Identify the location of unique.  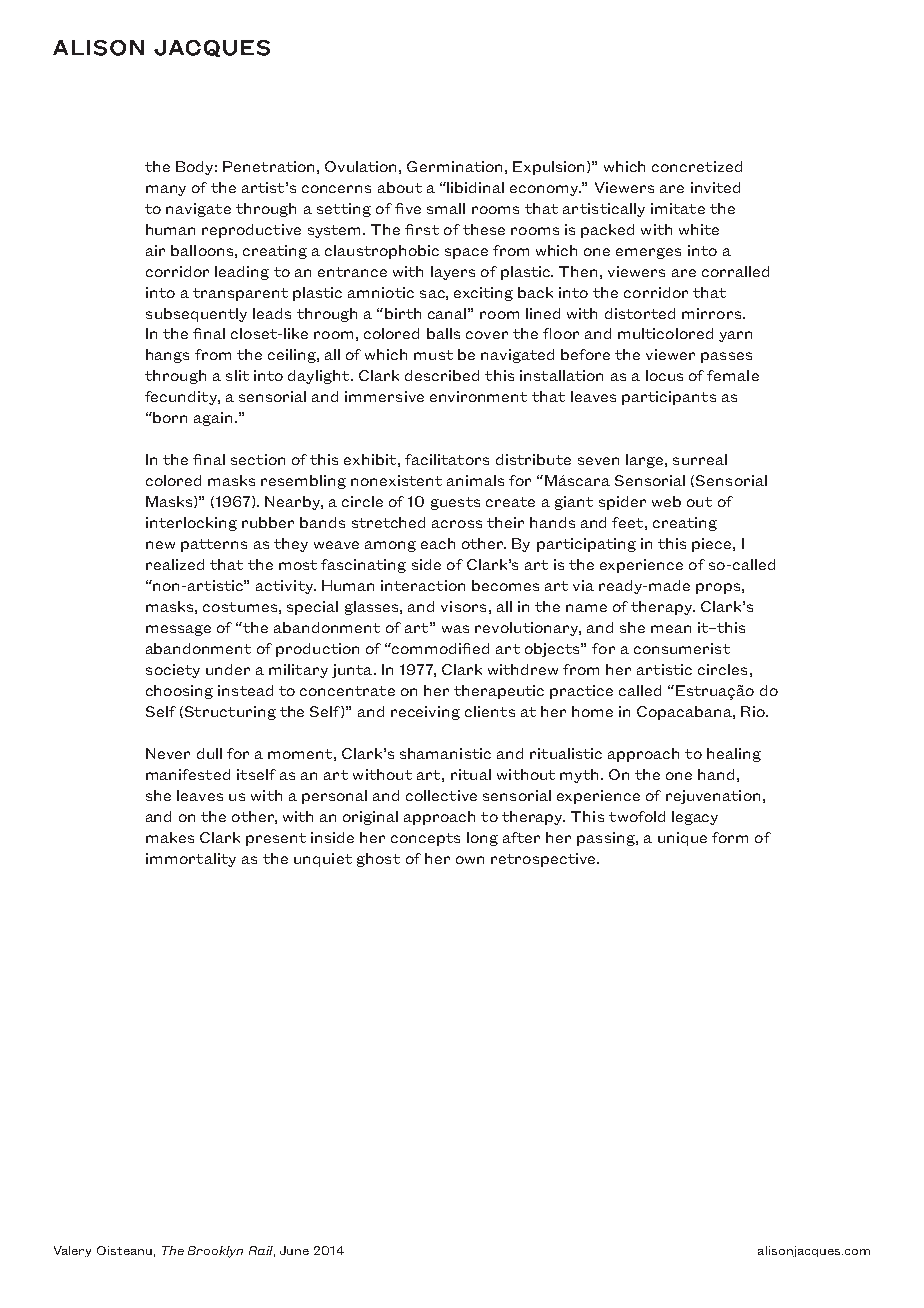
(682, 839).
